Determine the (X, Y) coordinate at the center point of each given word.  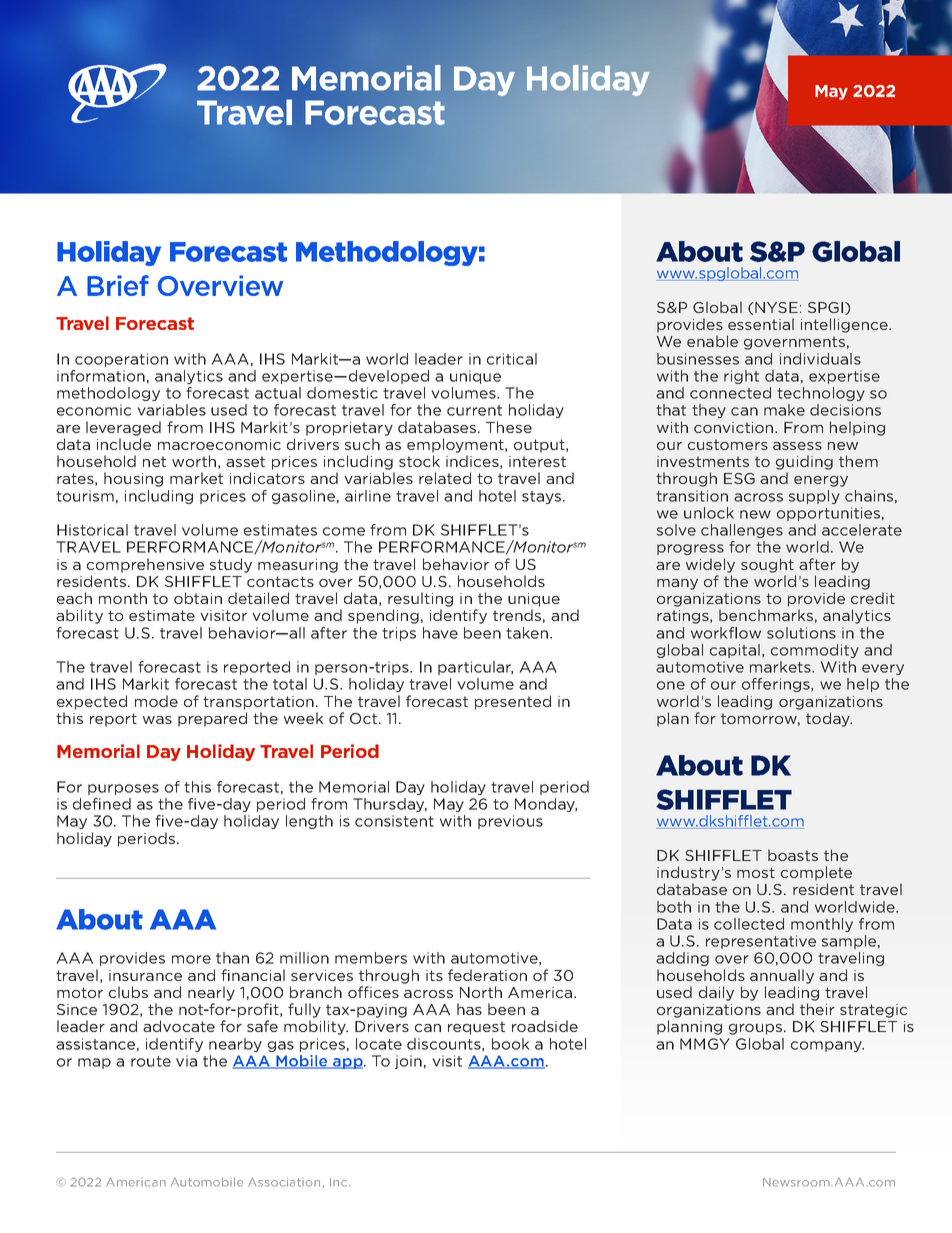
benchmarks (766, 615)
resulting (420, 599)
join (408, 1062)
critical (512, 359)
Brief (118, 285)
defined (102, 804)
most (756, 872)
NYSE (775, 307)
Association (284, 1182)
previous (510, 822)
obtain (198, 598)
